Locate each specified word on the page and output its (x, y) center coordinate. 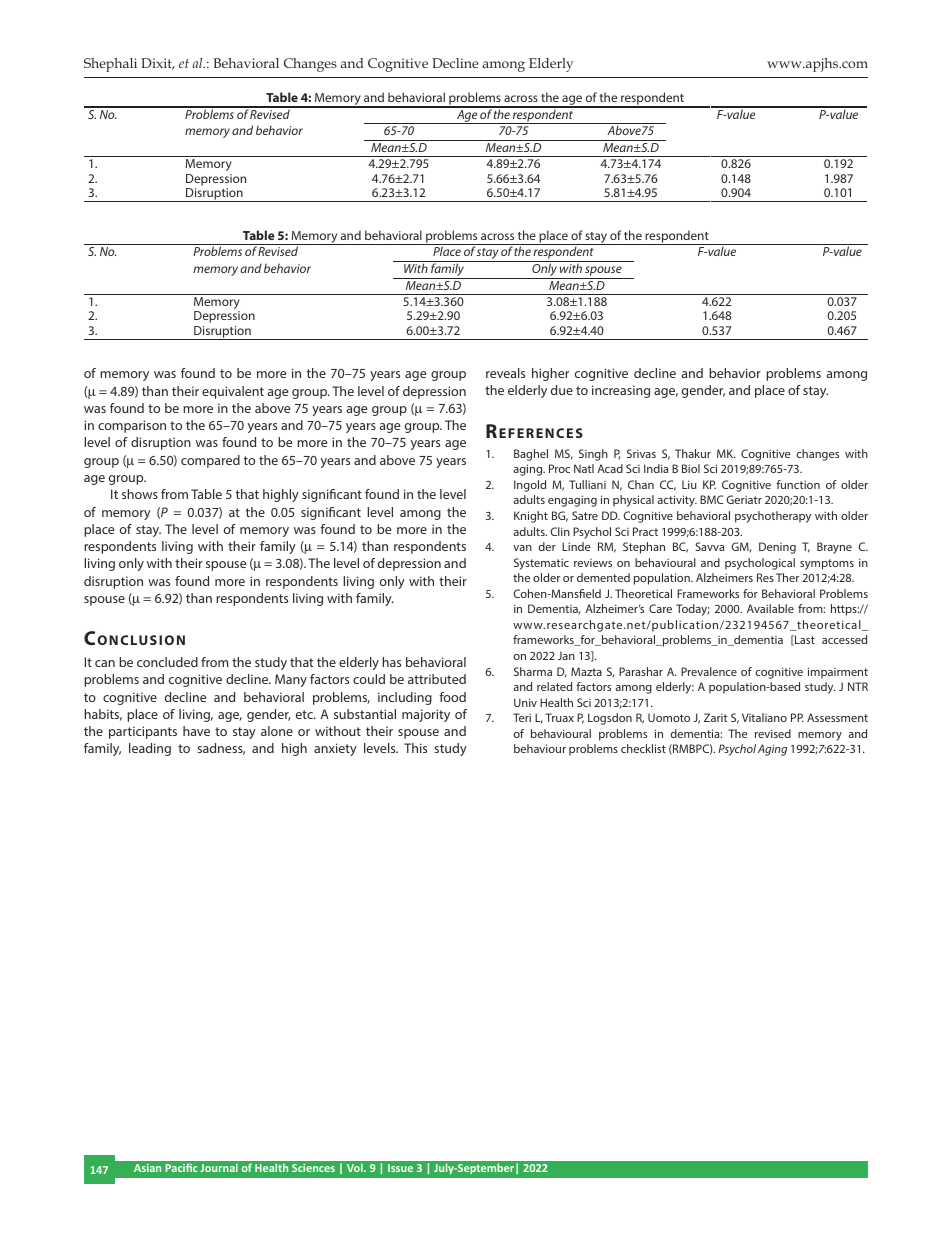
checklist (643, 748)
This (415, 748)
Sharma (533, 671)
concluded (167, 662)
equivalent (233, 392)
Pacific (181, 1167)
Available (770, 608)
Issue (400, 1168)
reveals (505, 373)
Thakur (693, 453)
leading (150, 749)
